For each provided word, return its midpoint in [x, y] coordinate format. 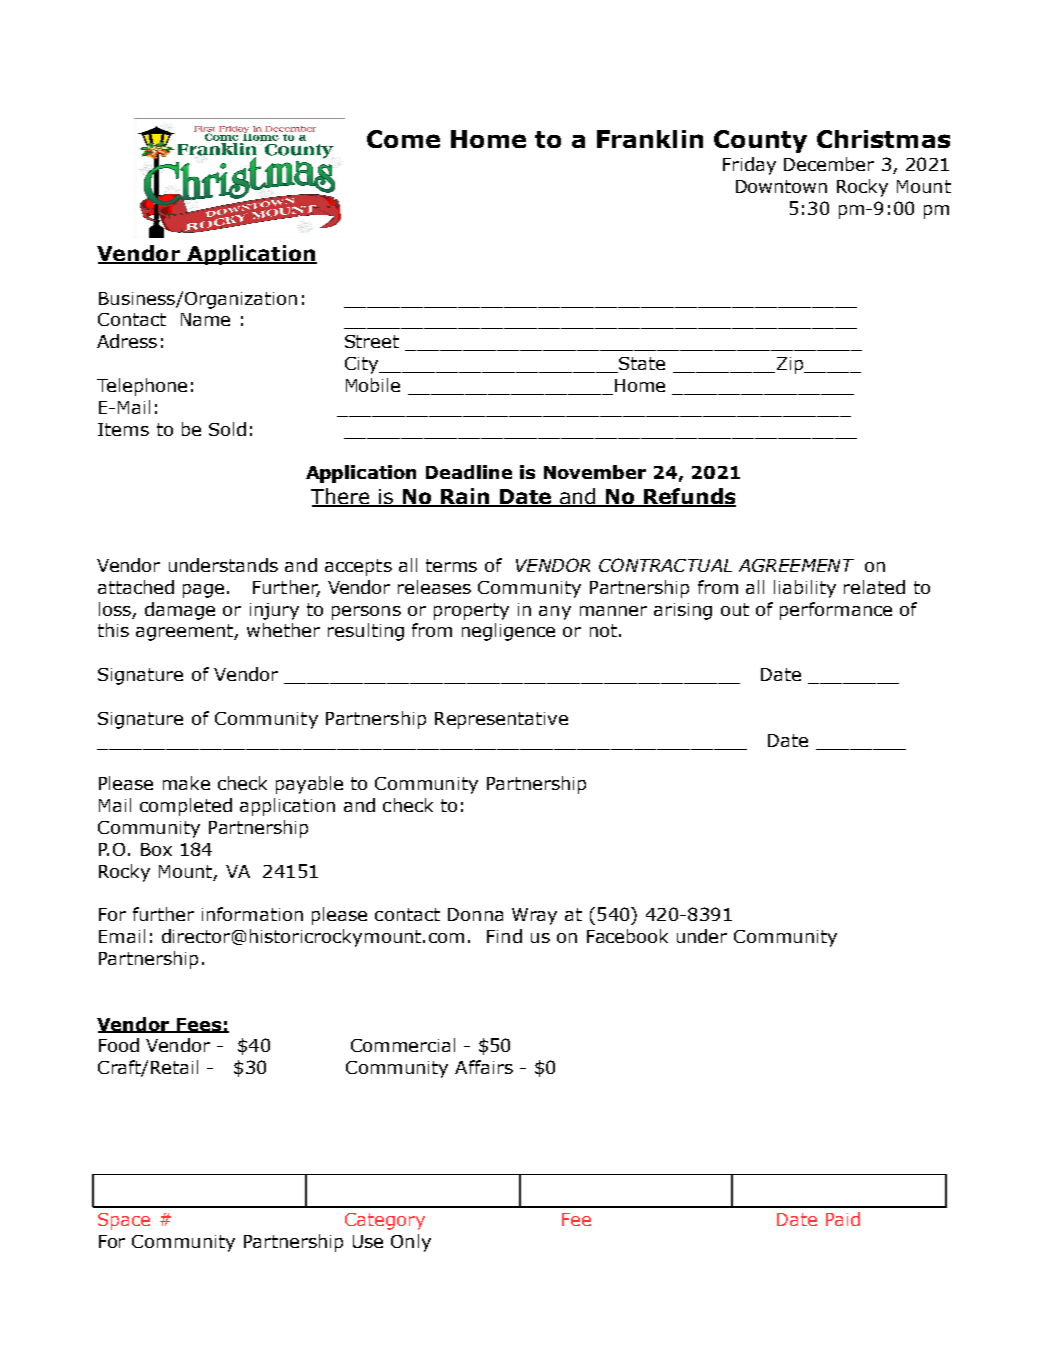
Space [124, 1221]
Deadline [469, 472]
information [252, 914]
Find [504, 936]
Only [411, 1243]
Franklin [650, 139]
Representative [501, 720]
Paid [843, 1219]
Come [403, 139]
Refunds [689, 497]
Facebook [627, 936]
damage [180, 611]
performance [836, 611]
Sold [227, 429]
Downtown [781, 186]
